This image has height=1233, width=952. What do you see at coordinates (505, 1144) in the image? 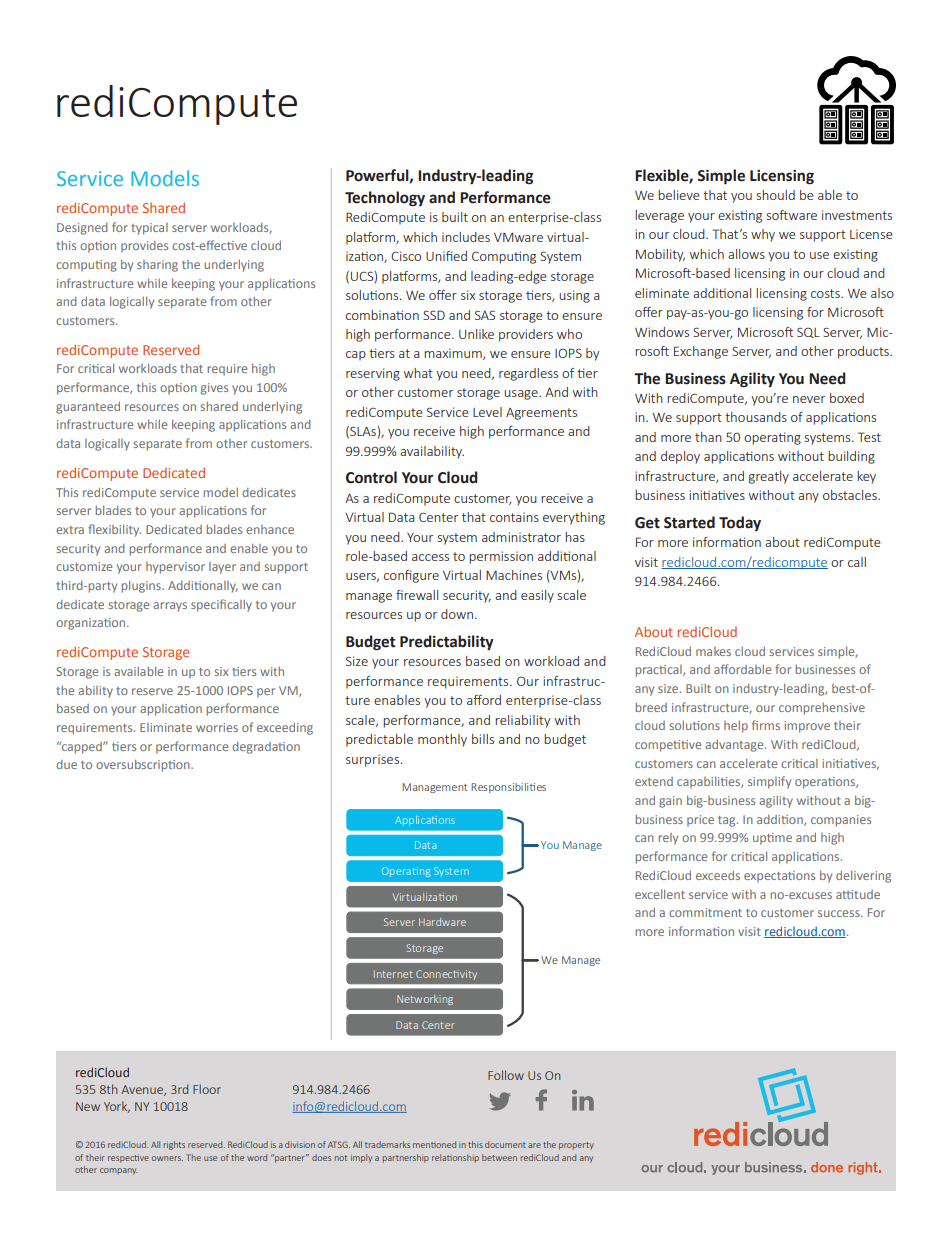
I see `document` at bounding box center [505, 1144].
